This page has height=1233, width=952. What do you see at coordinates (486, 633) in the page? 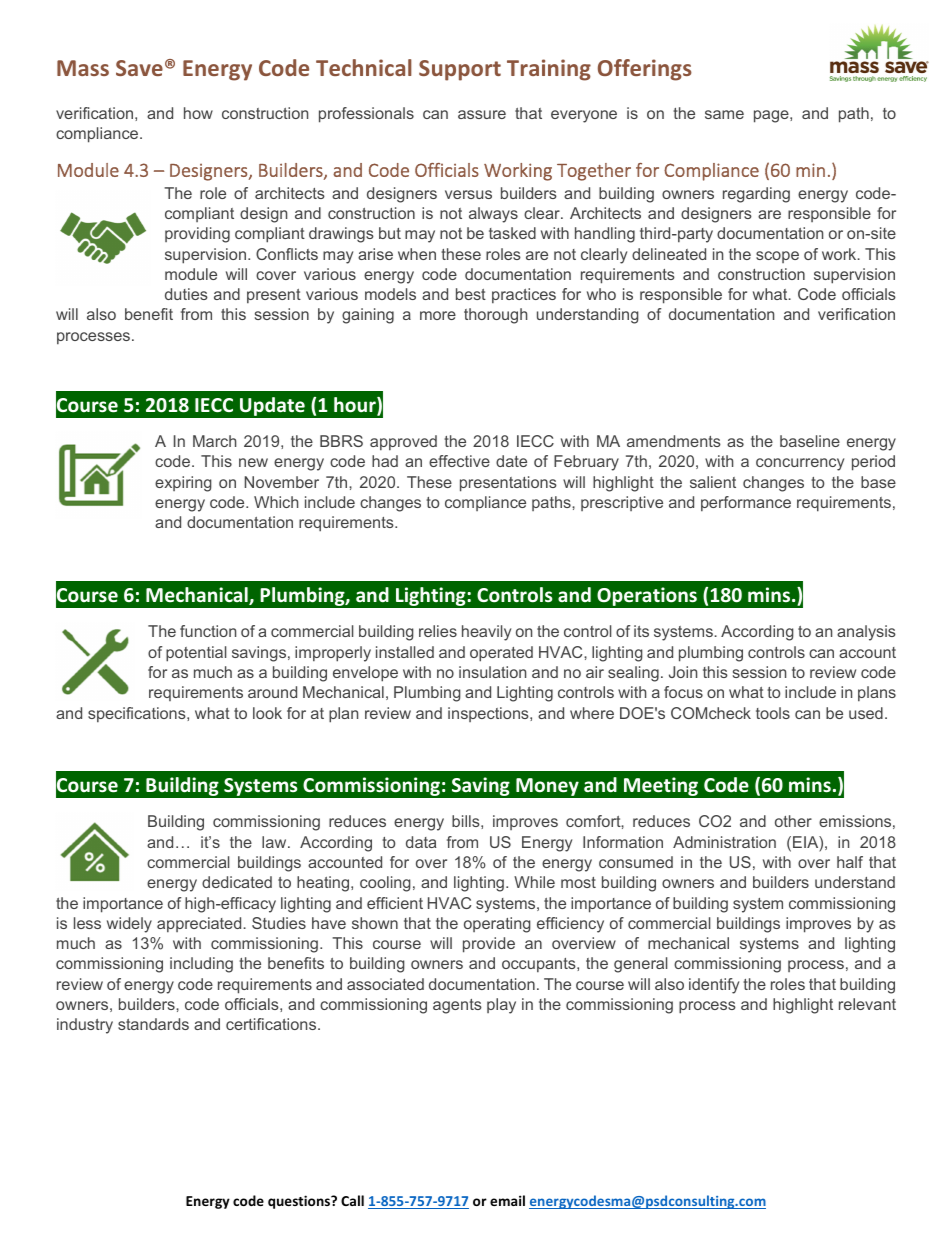
I see `heavily` at bounding box center [486, 633].
